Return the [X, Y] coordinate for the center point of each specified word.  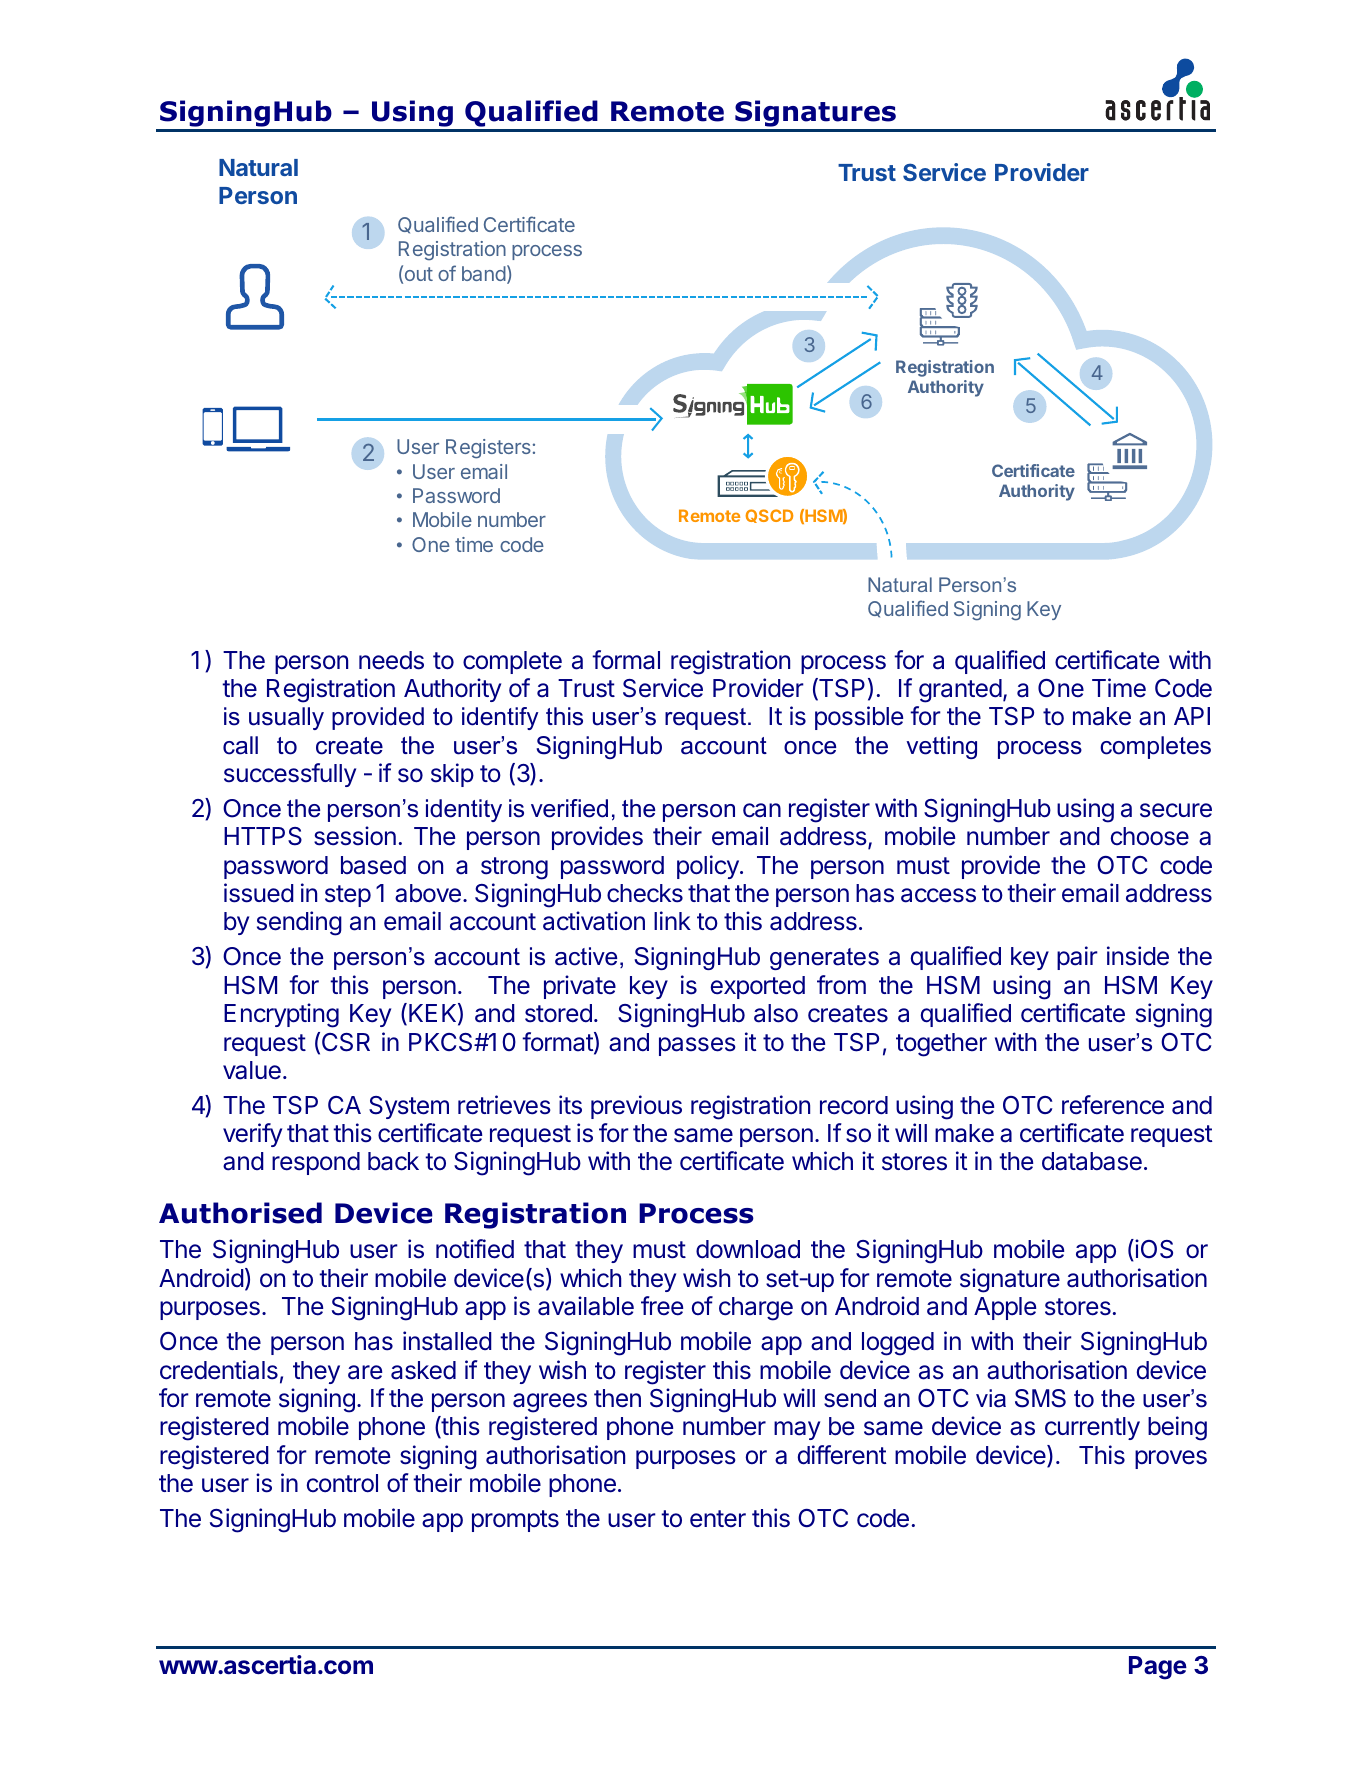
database [1092, 1161]
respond [316, 1163]
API [1192, 716]
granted [960, 691]
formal [626, 660]
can [762, 810]
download [748, 1249]
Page [1158, 1668]
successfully [290, 775]
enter [718, 1519]
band [484, 273]
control [342, 1483]
